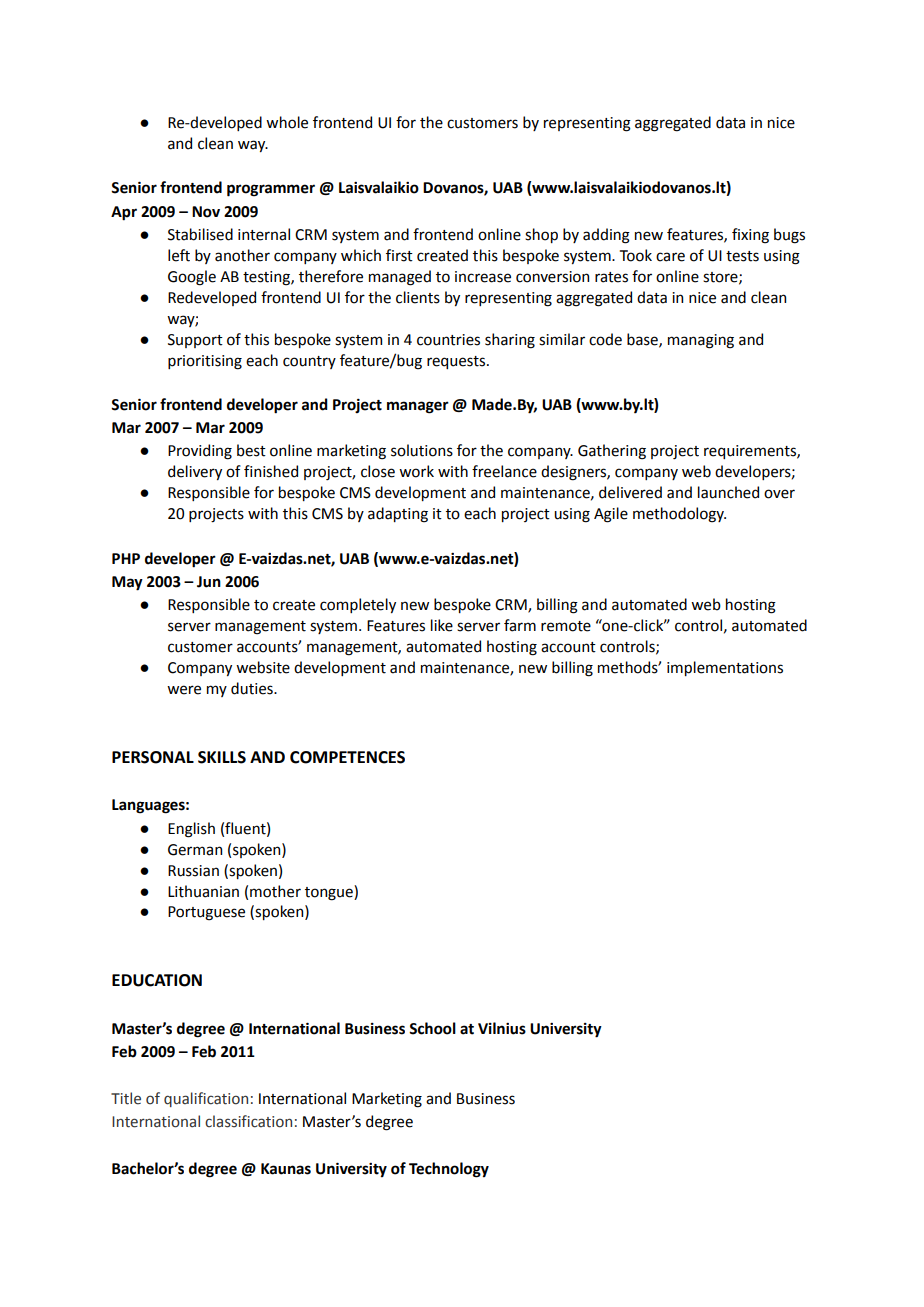  Describe the element at coordinates (541, 235) in the page. I see `shop` at that location.
